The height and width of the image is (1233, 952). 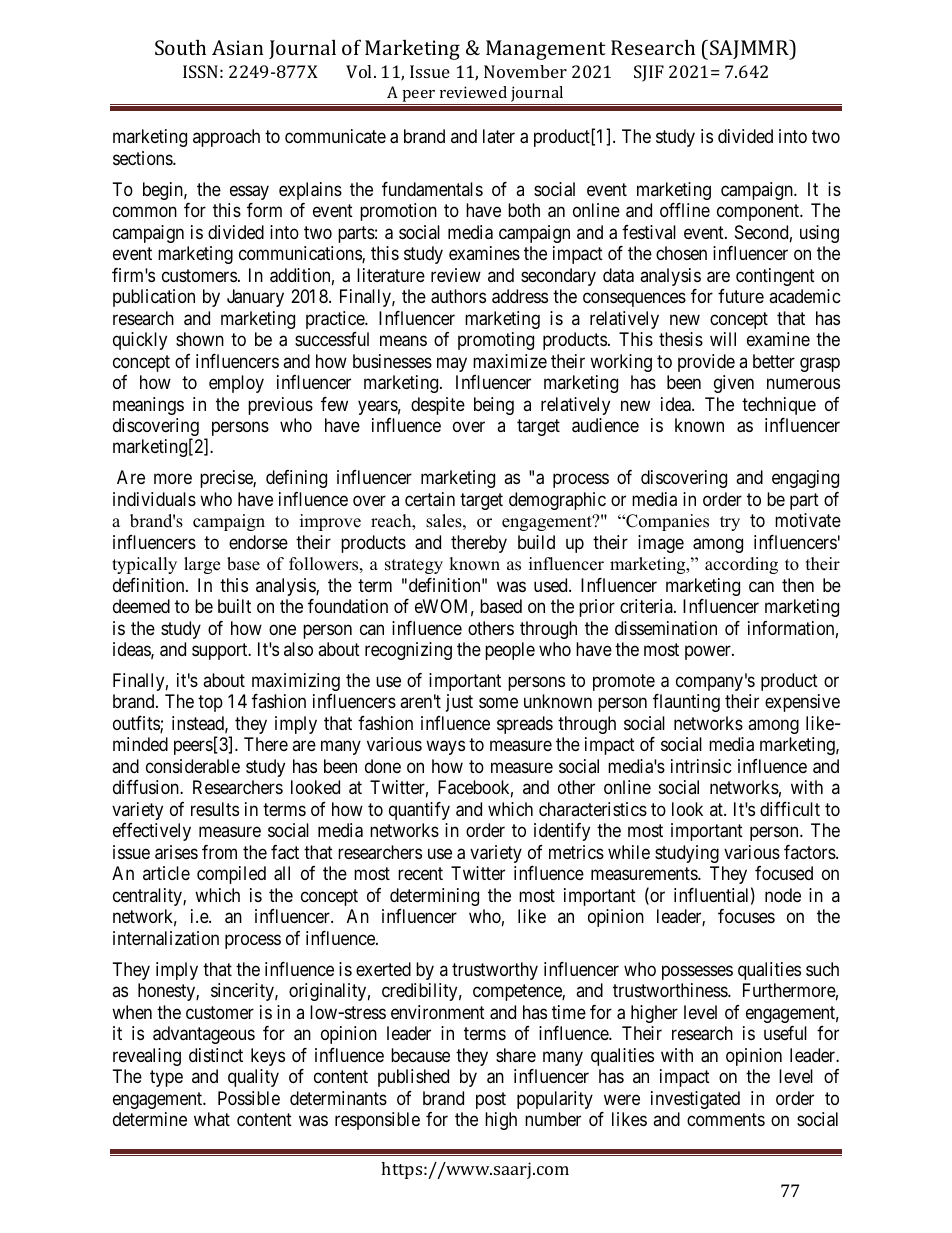 What do you see at coordinates (759, 212) in the image?
I see `component` at bounding box center [759, 212].
